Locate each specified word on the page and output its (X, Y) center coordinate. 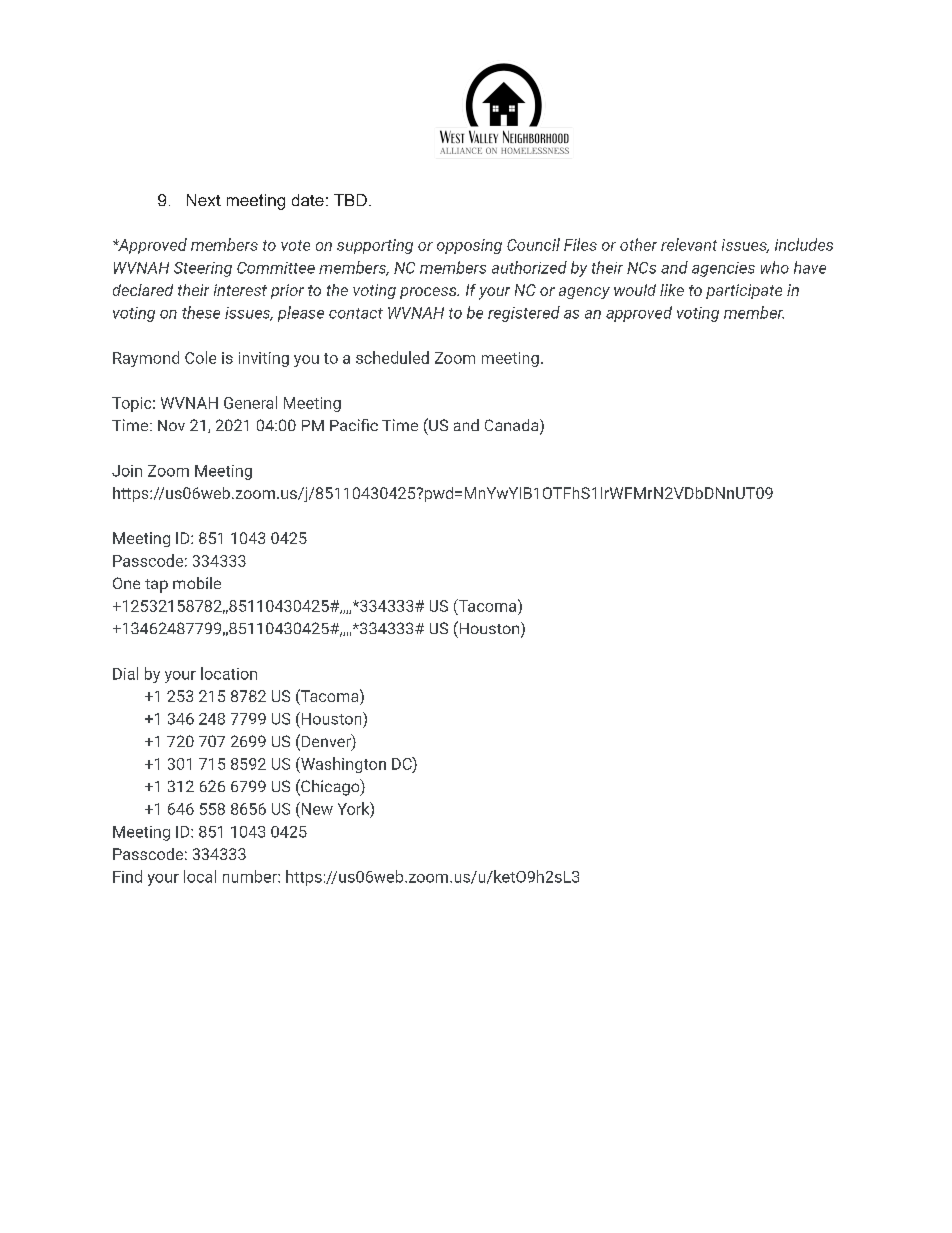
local (200, 876)
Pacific (354, 425)
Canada (513, 426)
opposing (469, 246)
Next (204, 200)
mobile (197, 583)
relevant (689, 244)
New (316, 808)
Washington (342, 765)
